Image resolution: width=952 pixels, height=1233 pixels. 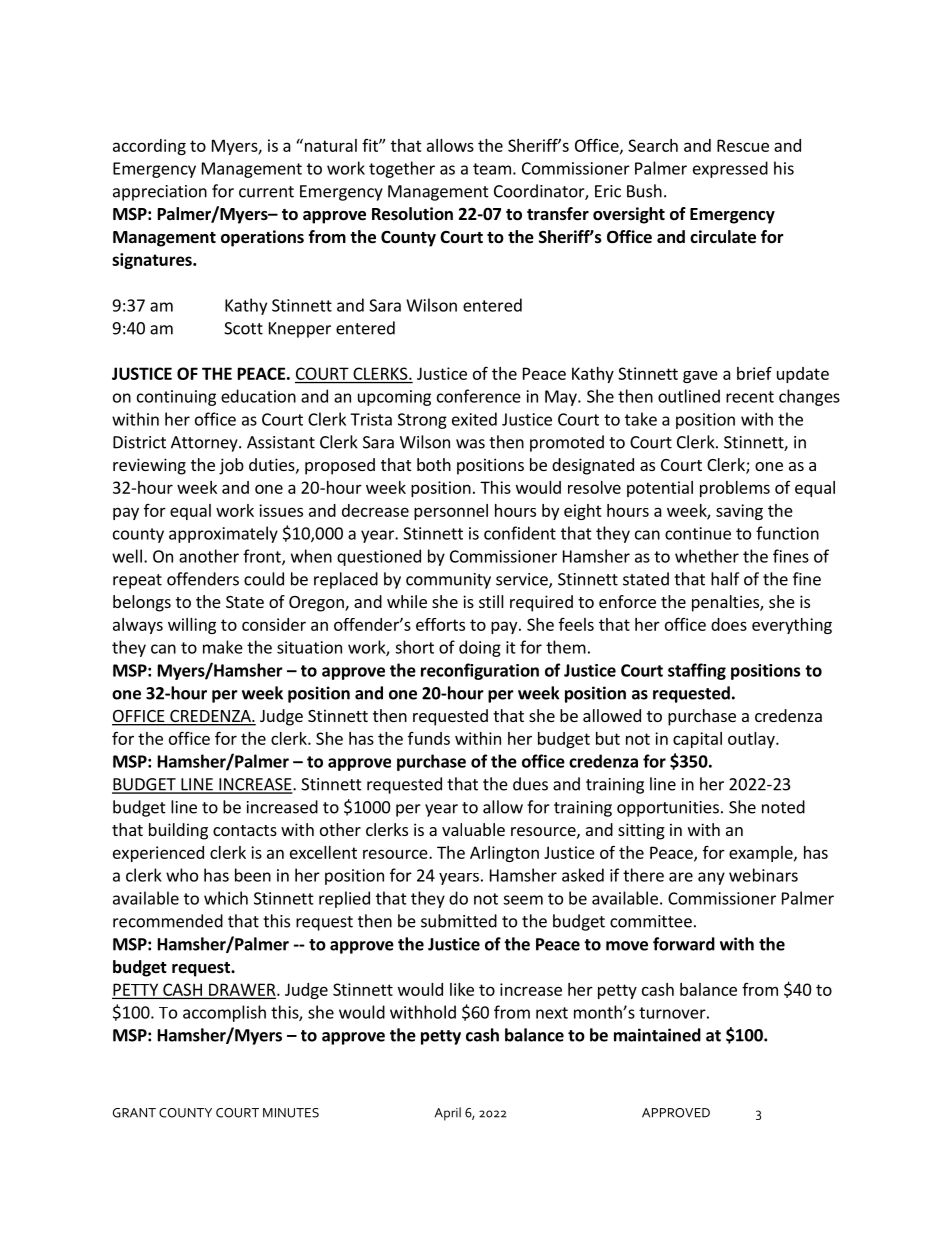 I want to click on April, so click(x=447, y=1114).
